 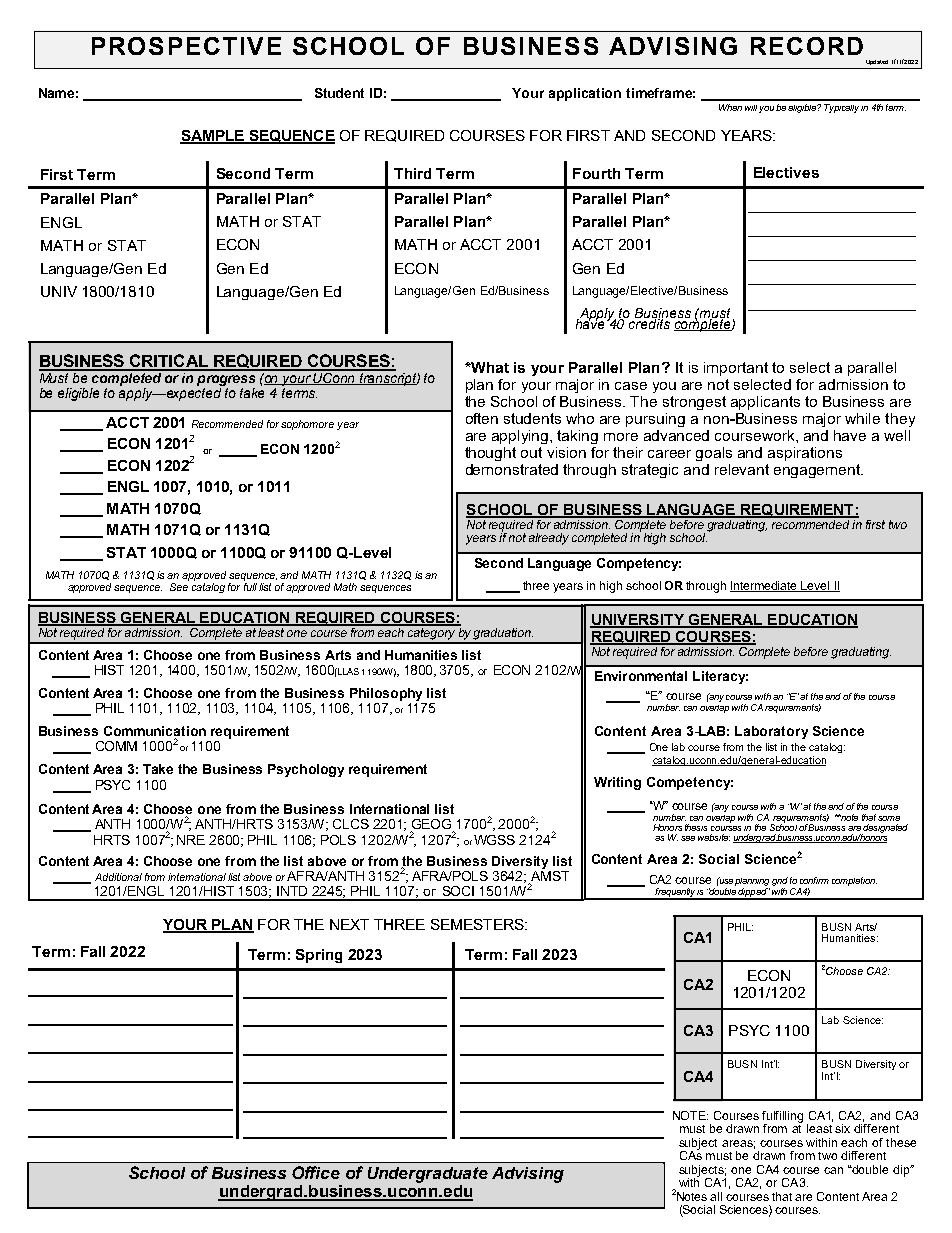 I want to click on full, so click(x=250, y=587).
